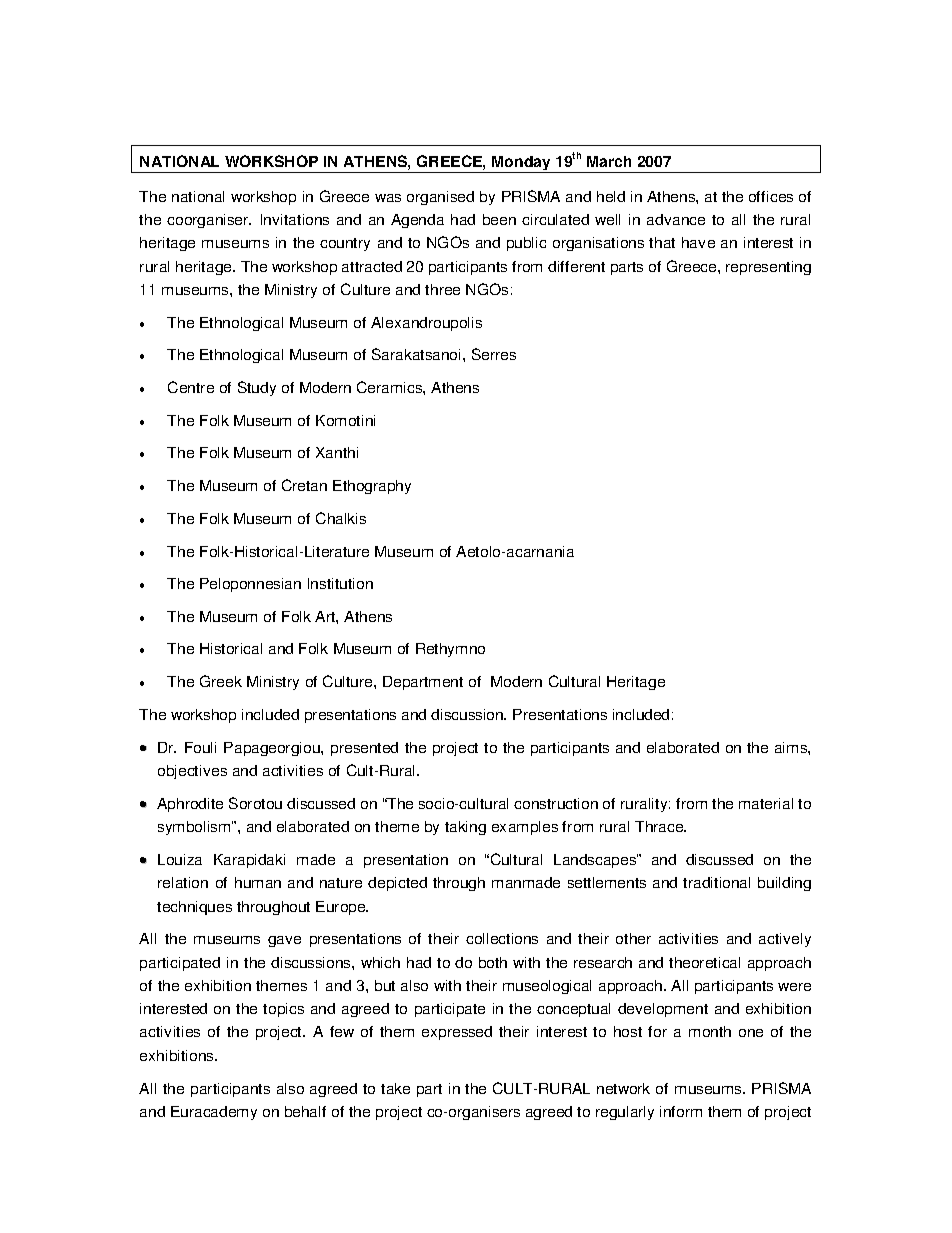 The image size is (952, 1233). Describe the element at coordinates (304, 485) in the document. I see `Cretan` at that location.
